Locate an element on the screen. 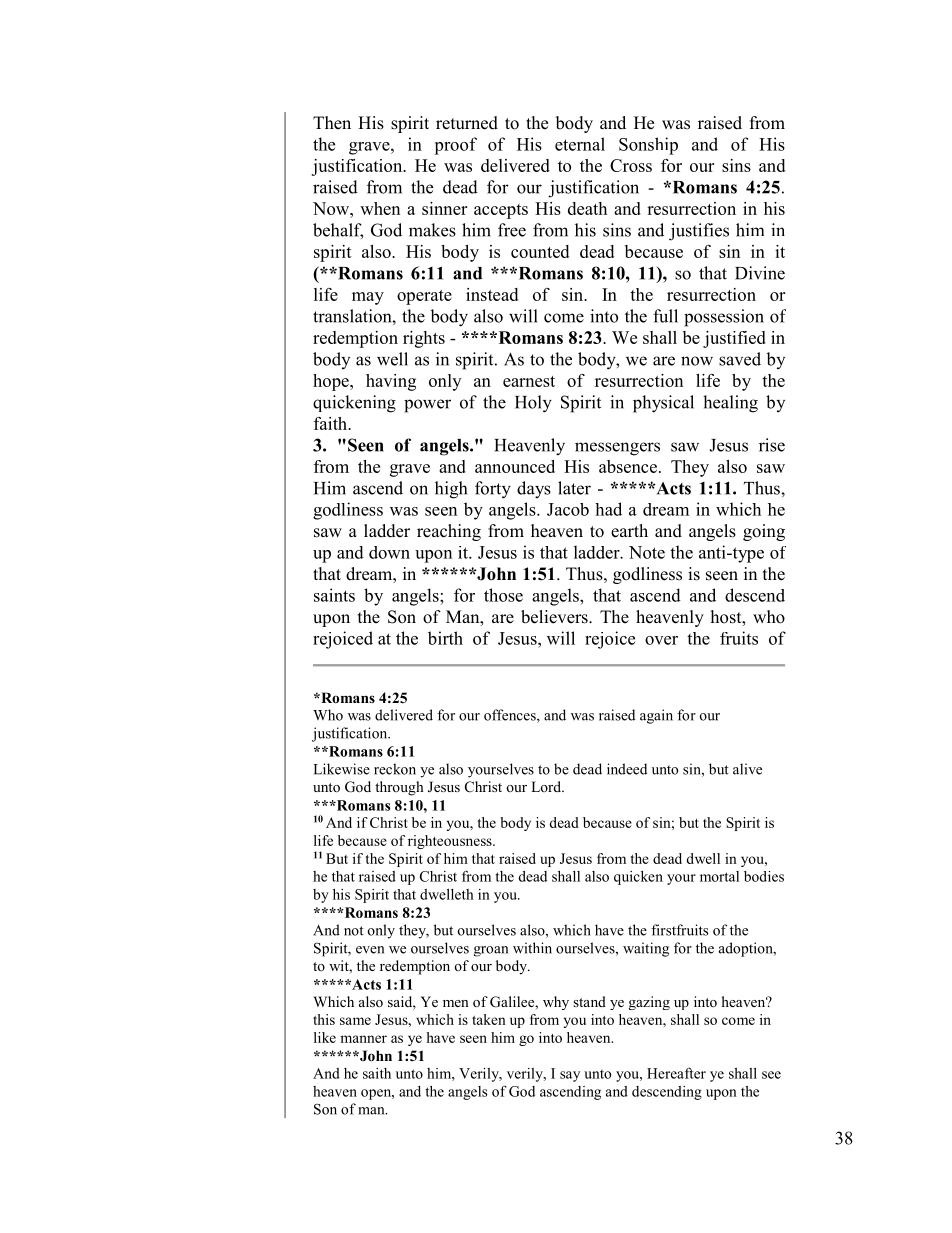  say is located at coordinates (570, 1076).
